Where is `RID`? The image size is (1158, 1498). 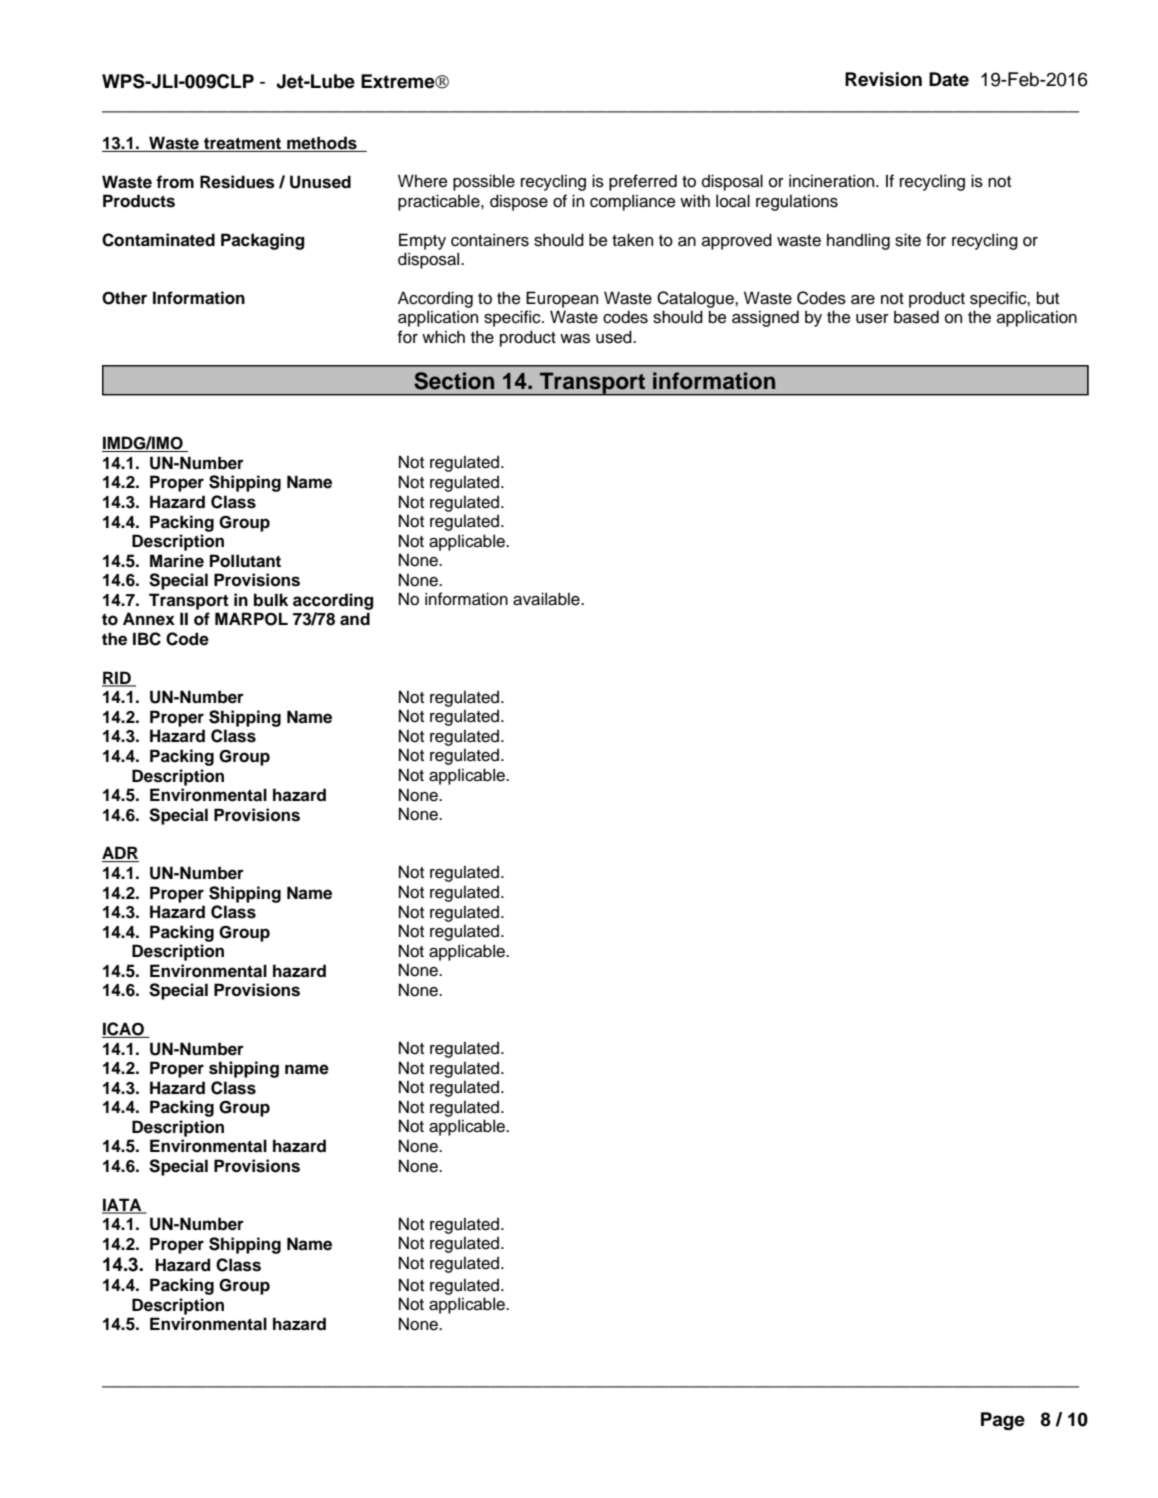
RID is located at coordinates (117, 678).
